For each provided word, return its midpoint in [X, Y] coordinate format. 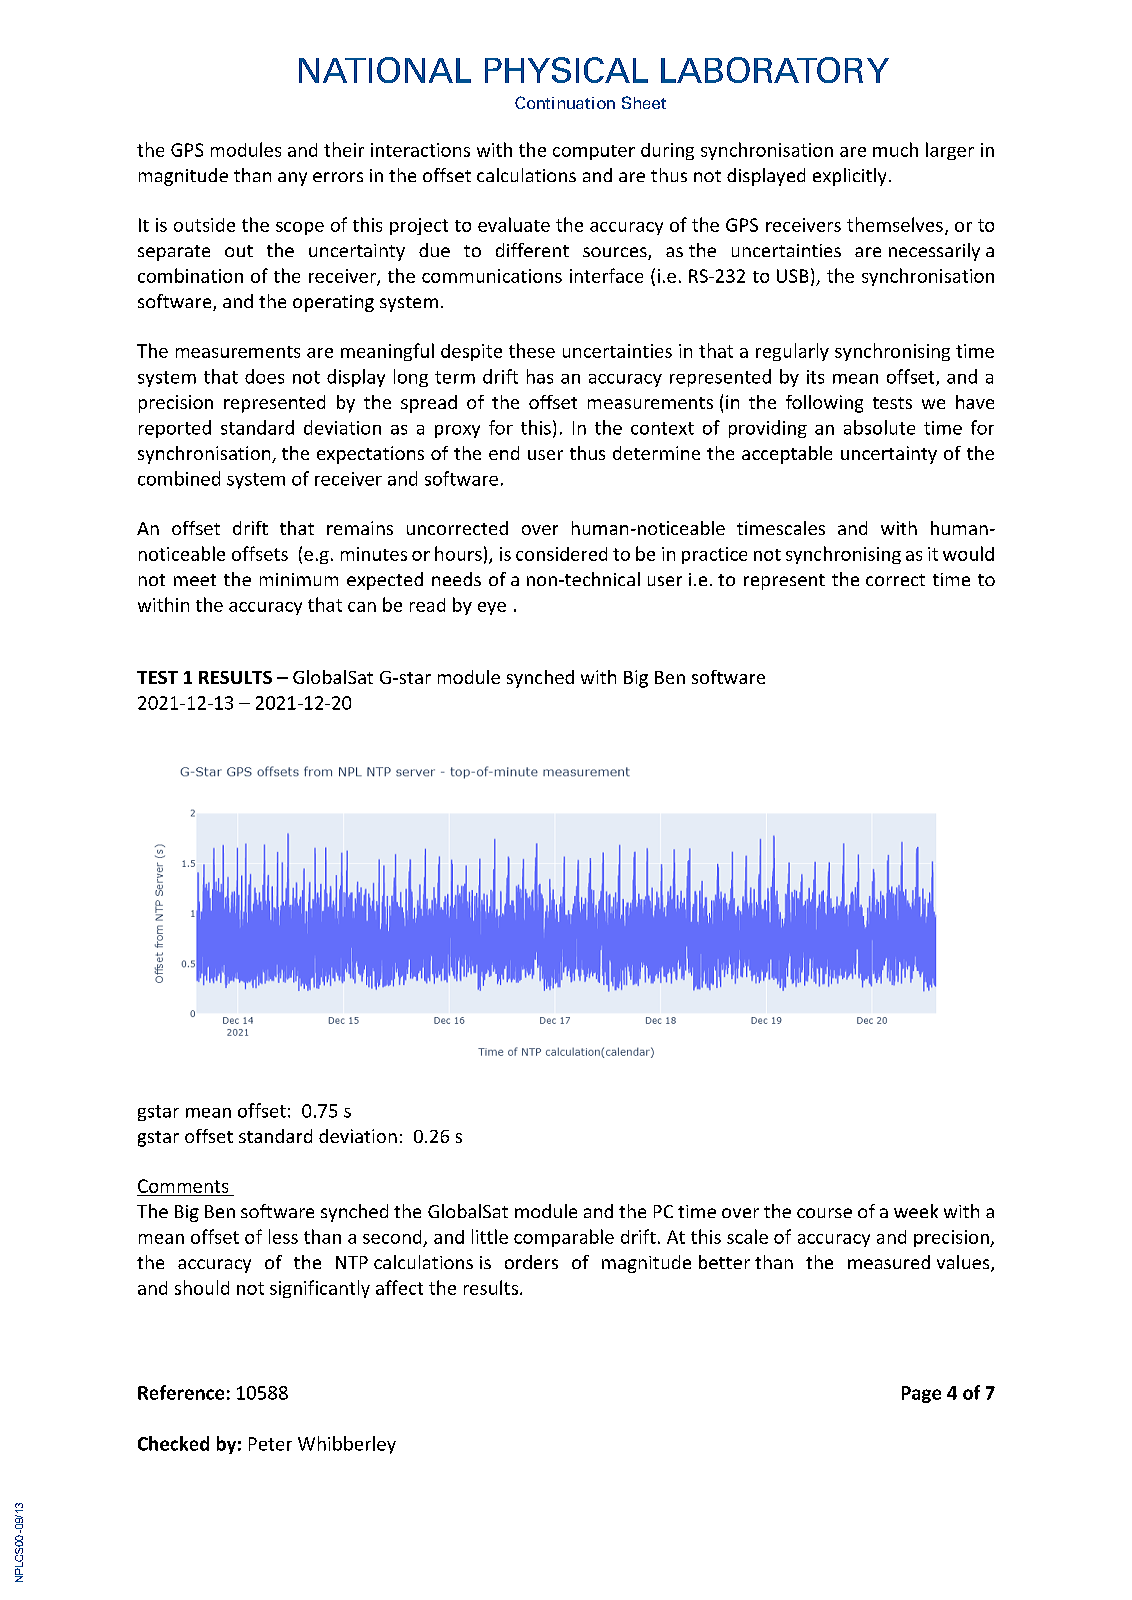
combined [179, 478]
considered [561, 554]
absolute [879, 427]
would [968, 553]
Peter [270, 1444]
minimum [299, 579]
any [292, 179]
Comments [183, 1186]
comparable [564, 1238]
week [916, 1211]
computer [594, 152]
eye [492, 608]
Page [921, 1394]
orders [531, 1262]
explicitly [849, 177]
